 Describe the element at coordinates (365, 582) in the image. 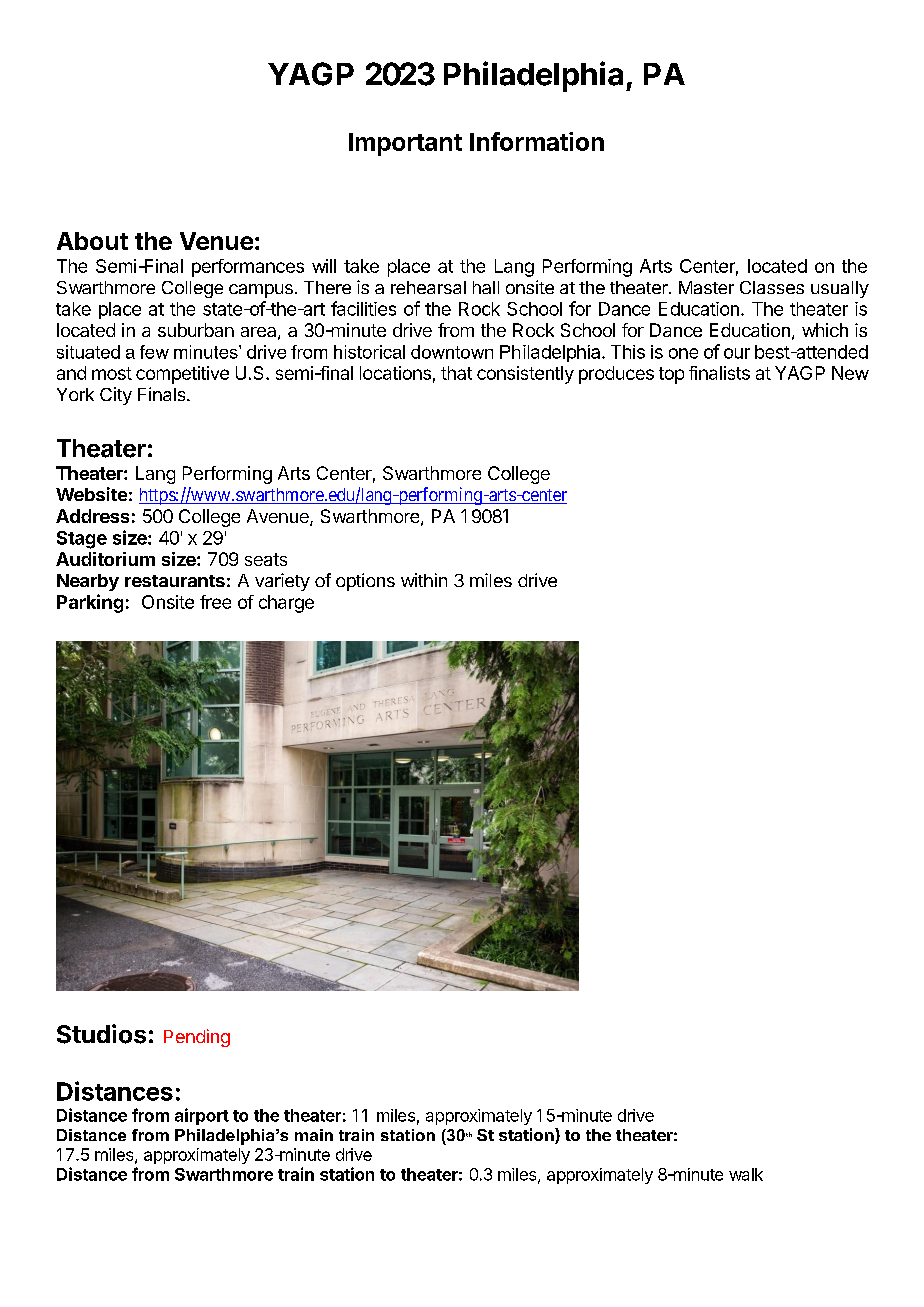

I see `options` at that location.
